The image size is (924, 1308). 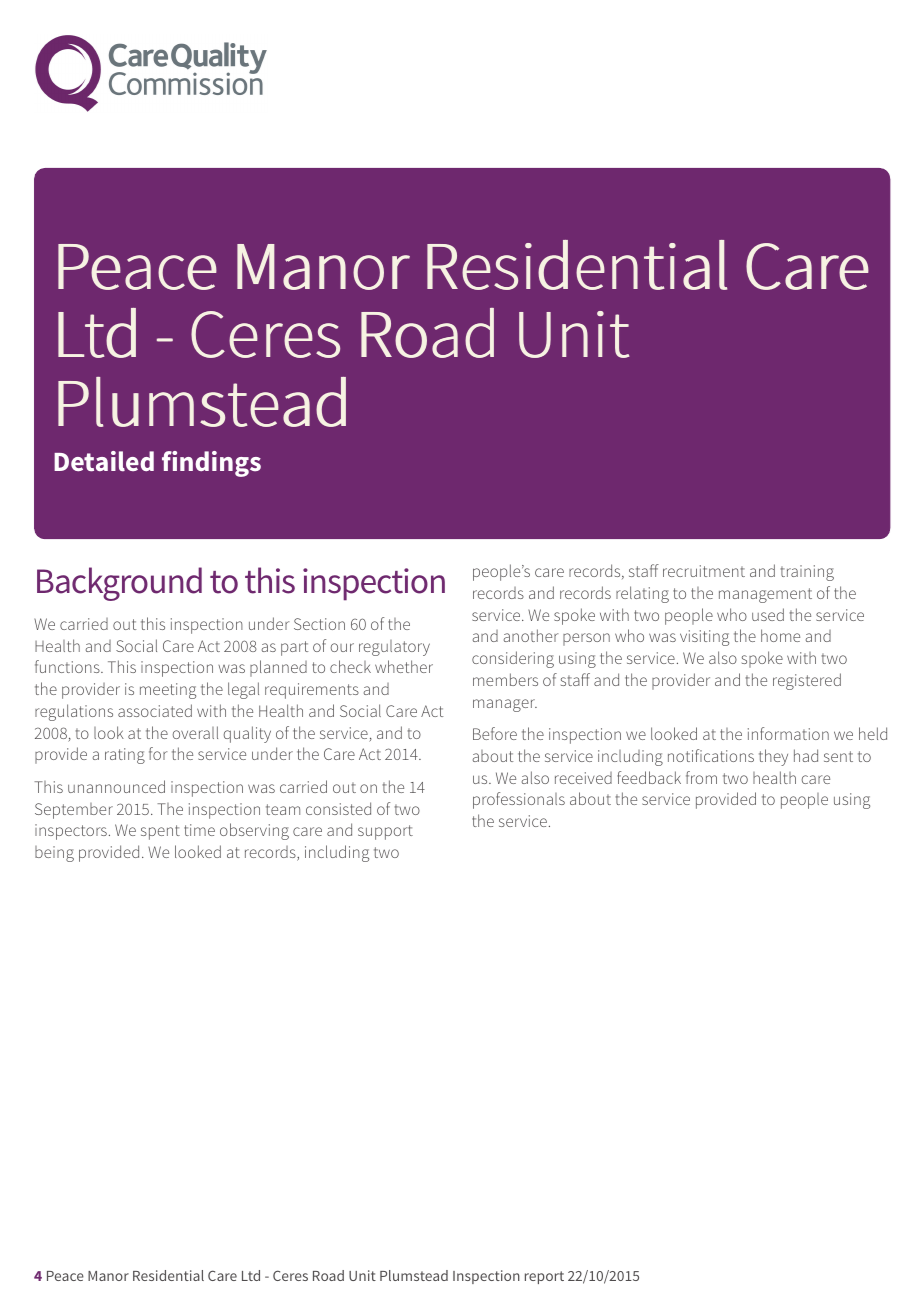 What do you see at coordinates (160, 832) in the screenshot?
I see `spent` at bounding box center [160, 832].
